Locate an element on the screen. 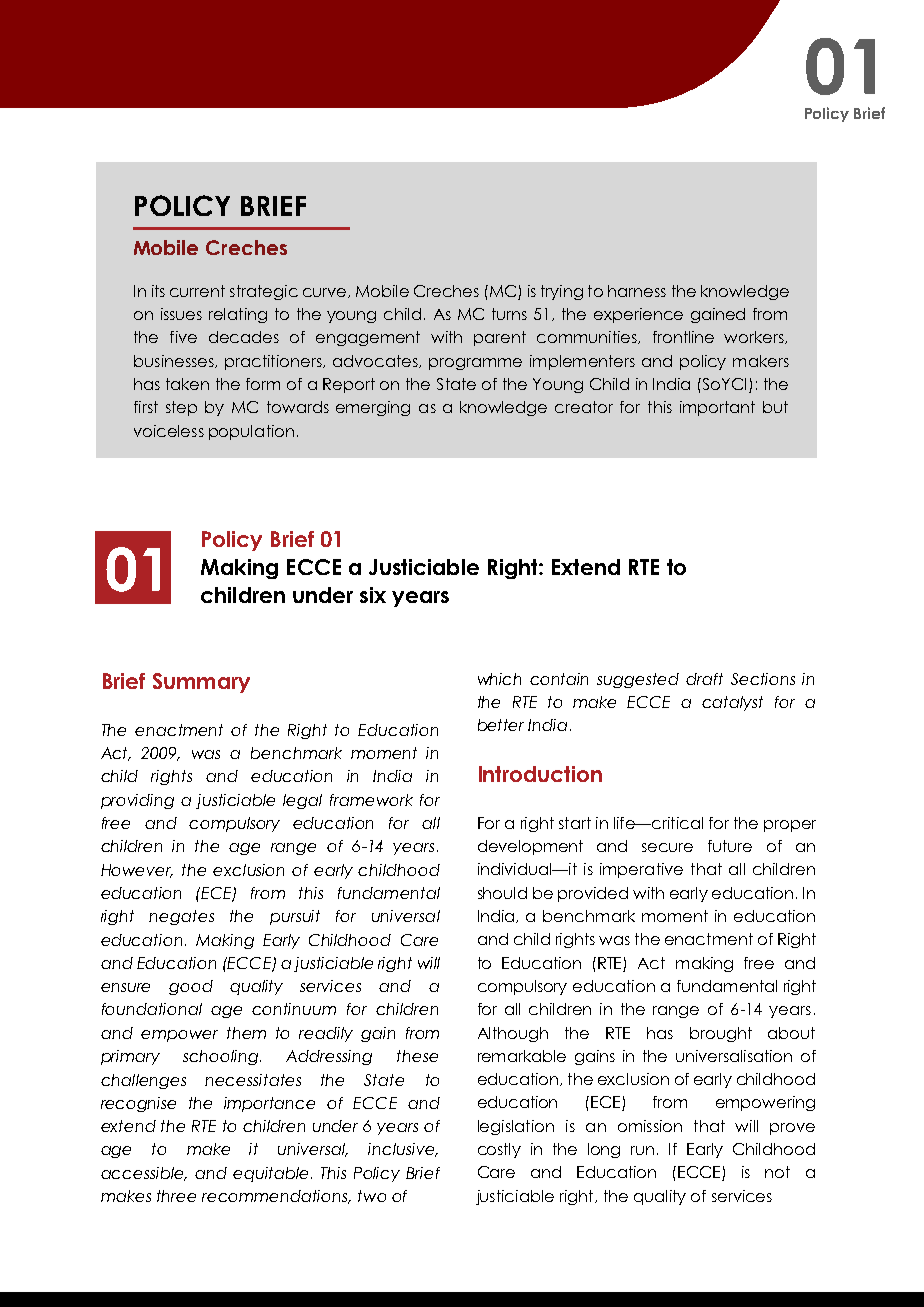 This screenshot has height=1307, width=924. good is located at coordinates (191, 987).
